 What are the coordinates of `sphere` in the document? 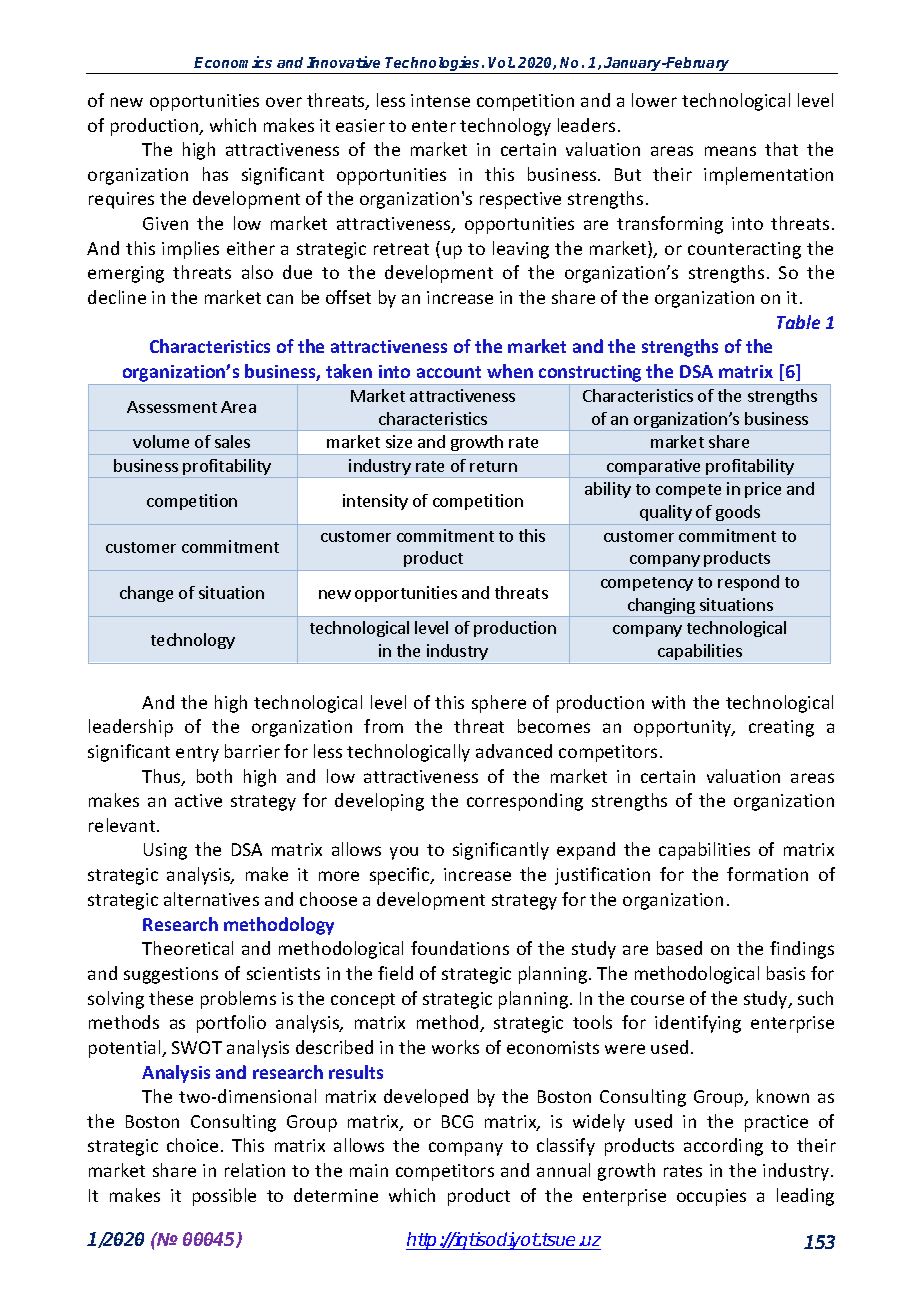 It's located at (499, 704).
